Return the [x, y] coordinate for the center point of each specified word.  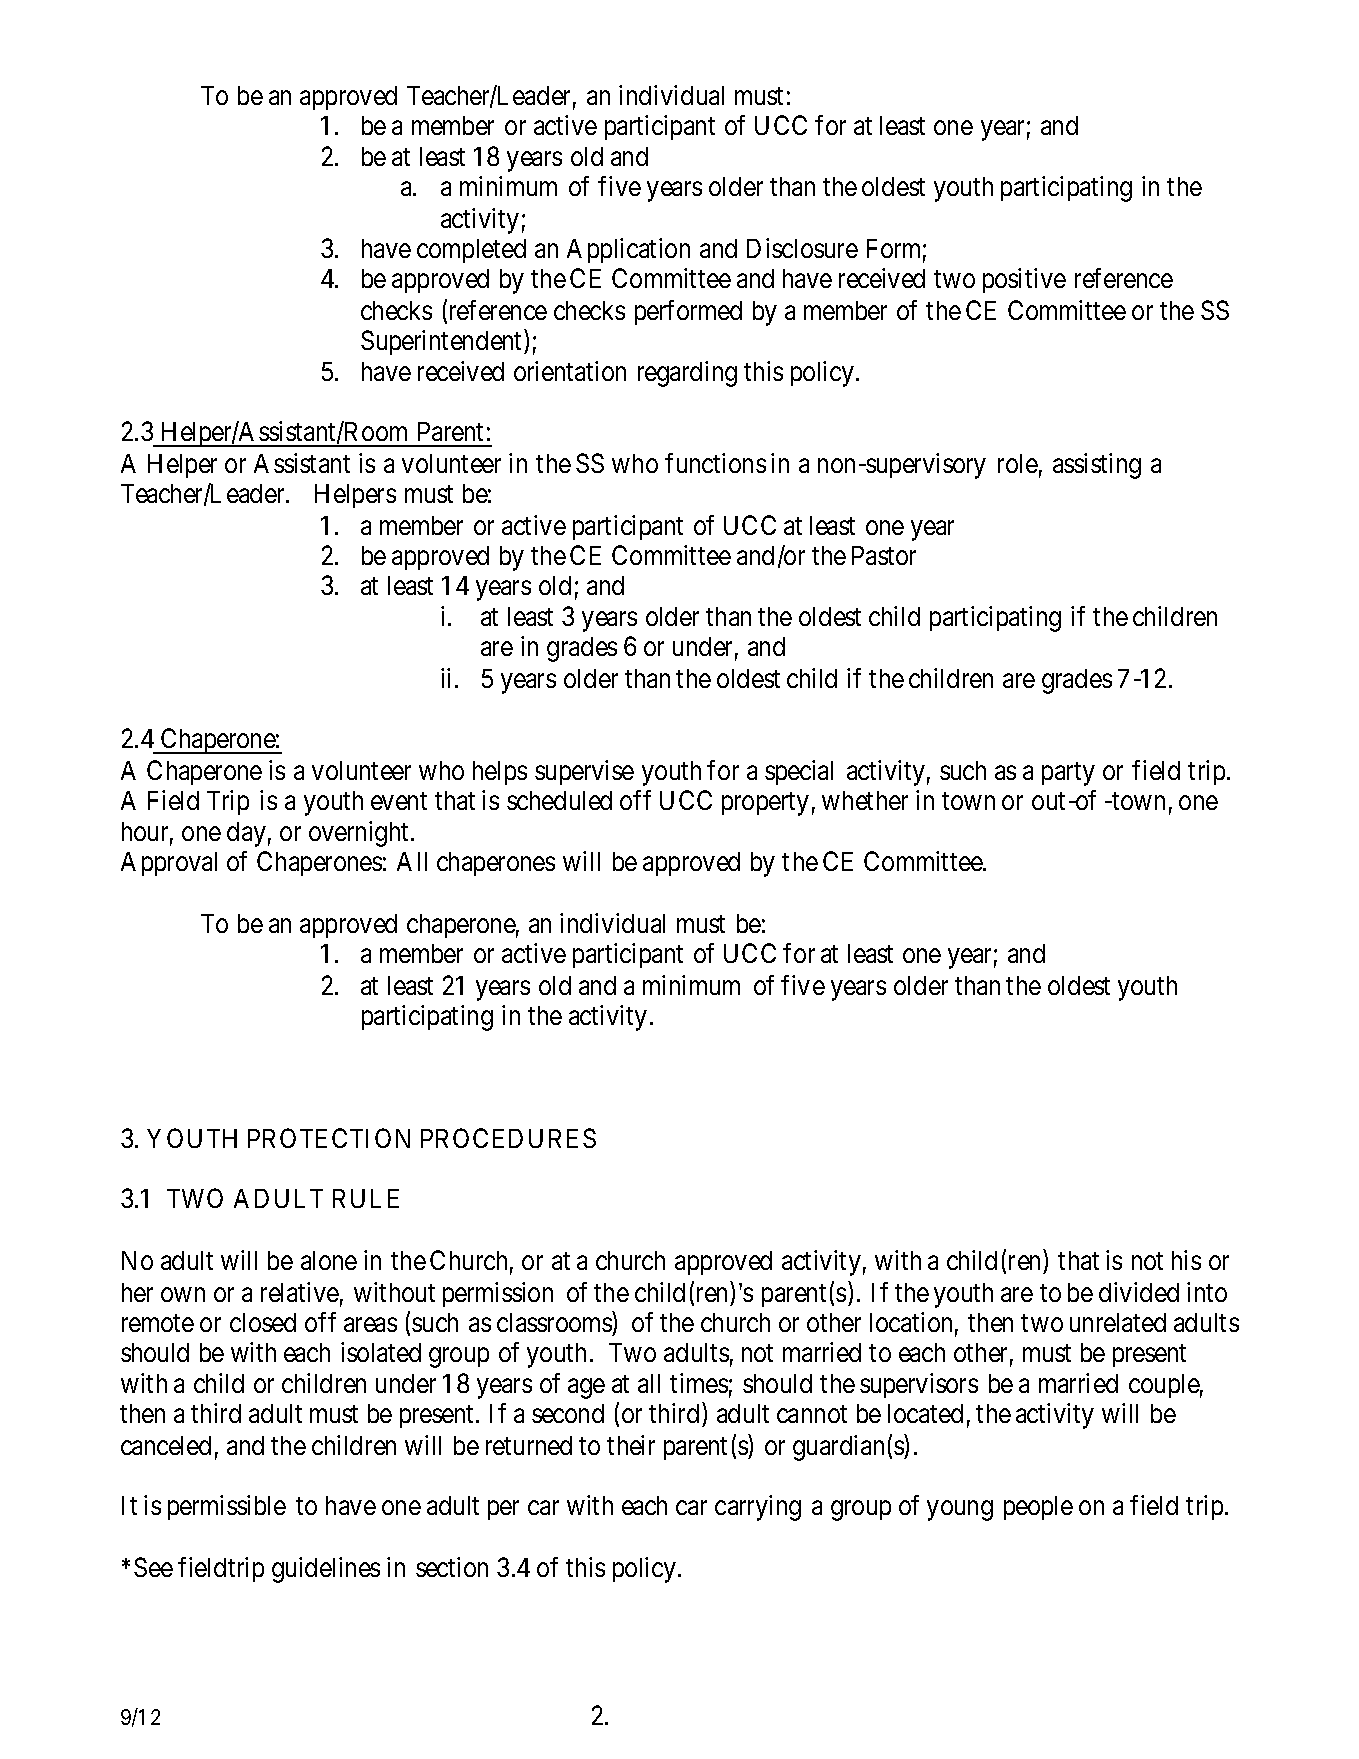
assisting [1097, 466]
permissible [227, 1507]
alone [329, 1260]
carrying [758, 1508]
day [246, 834]
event [399, 801]
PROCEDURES [508, 1138]
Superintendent [443, 342]
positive [1024, 280]
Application [628, 250]
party [1068, 774]
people [1038, 1508]
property [765, 804]
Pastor [884, 555]
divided [1139, 1292]
